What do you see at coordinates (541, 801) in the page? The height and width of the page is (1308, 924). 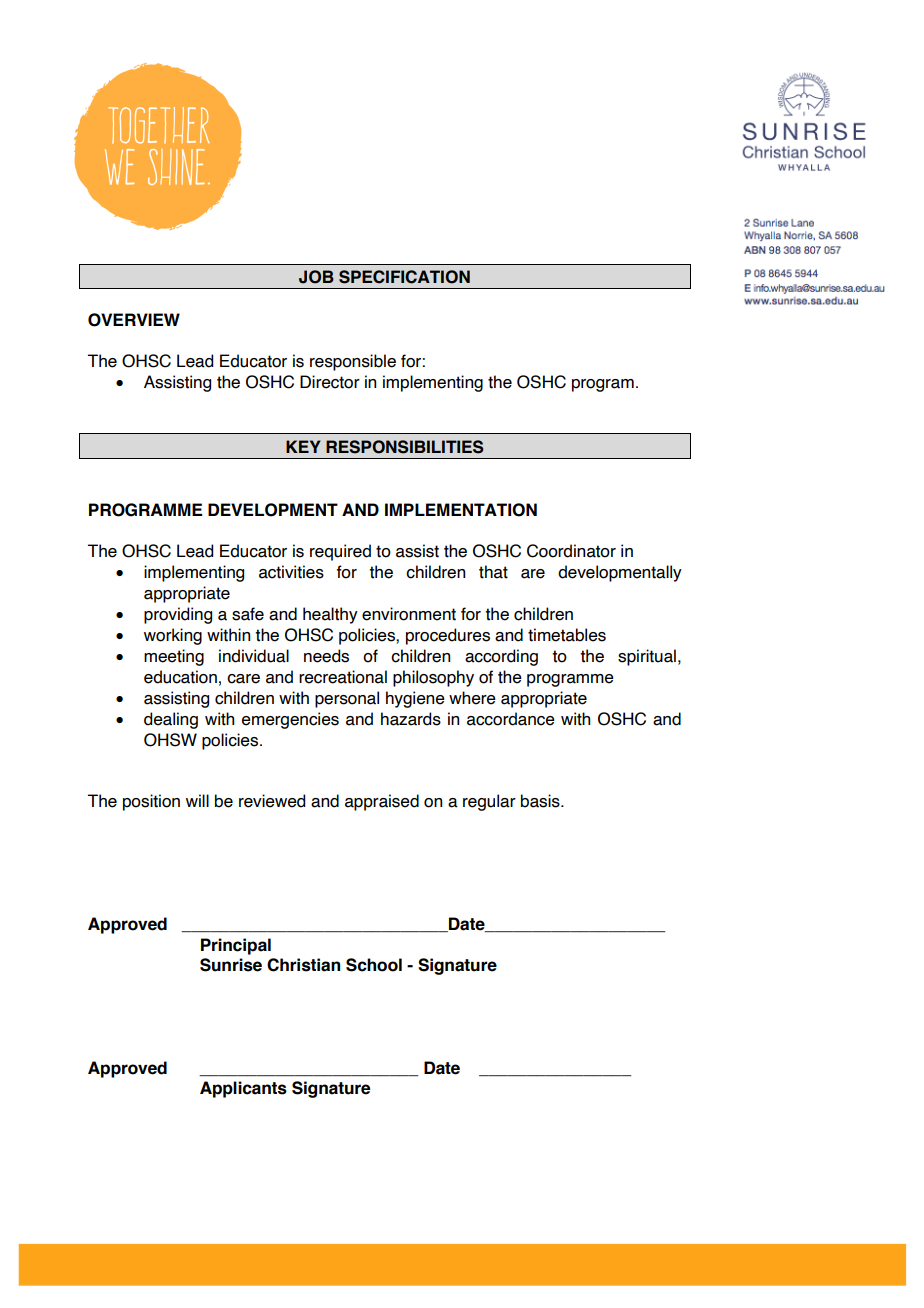 I see `basis` at bounding box center [541, 801].
